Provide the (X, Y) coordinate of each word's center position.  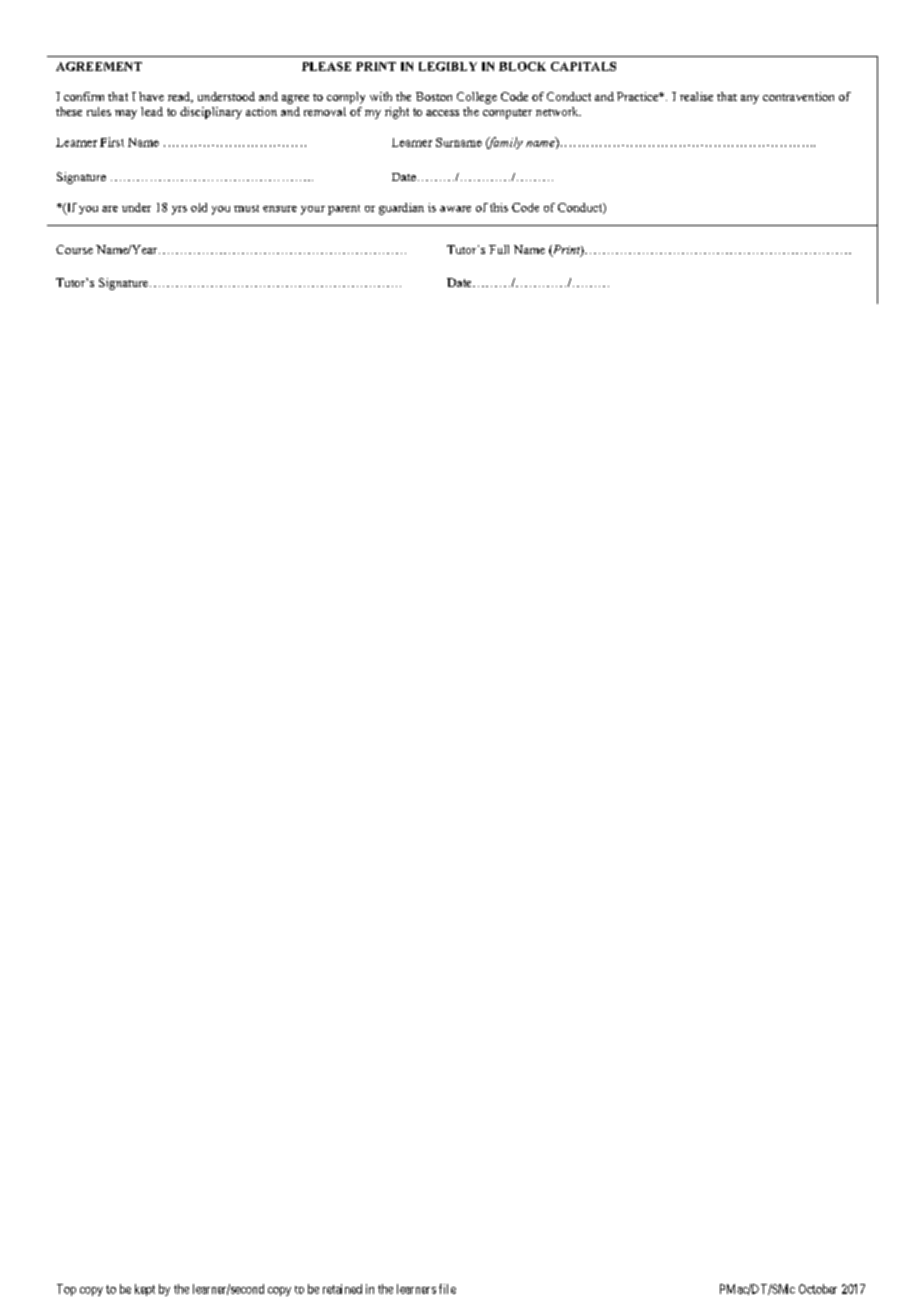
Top (66, 1290)
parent (344, 210)
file (447, 1289)
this (499, 207)
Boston (434, 96)
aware (455, 209)
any (750, 99)
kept (145, 1290)
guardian (401, 209)
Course (74, 249)
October (818, 1289)
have (151, 96)
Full (499, 249)
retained (342, 1289)
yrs (179, 210)
